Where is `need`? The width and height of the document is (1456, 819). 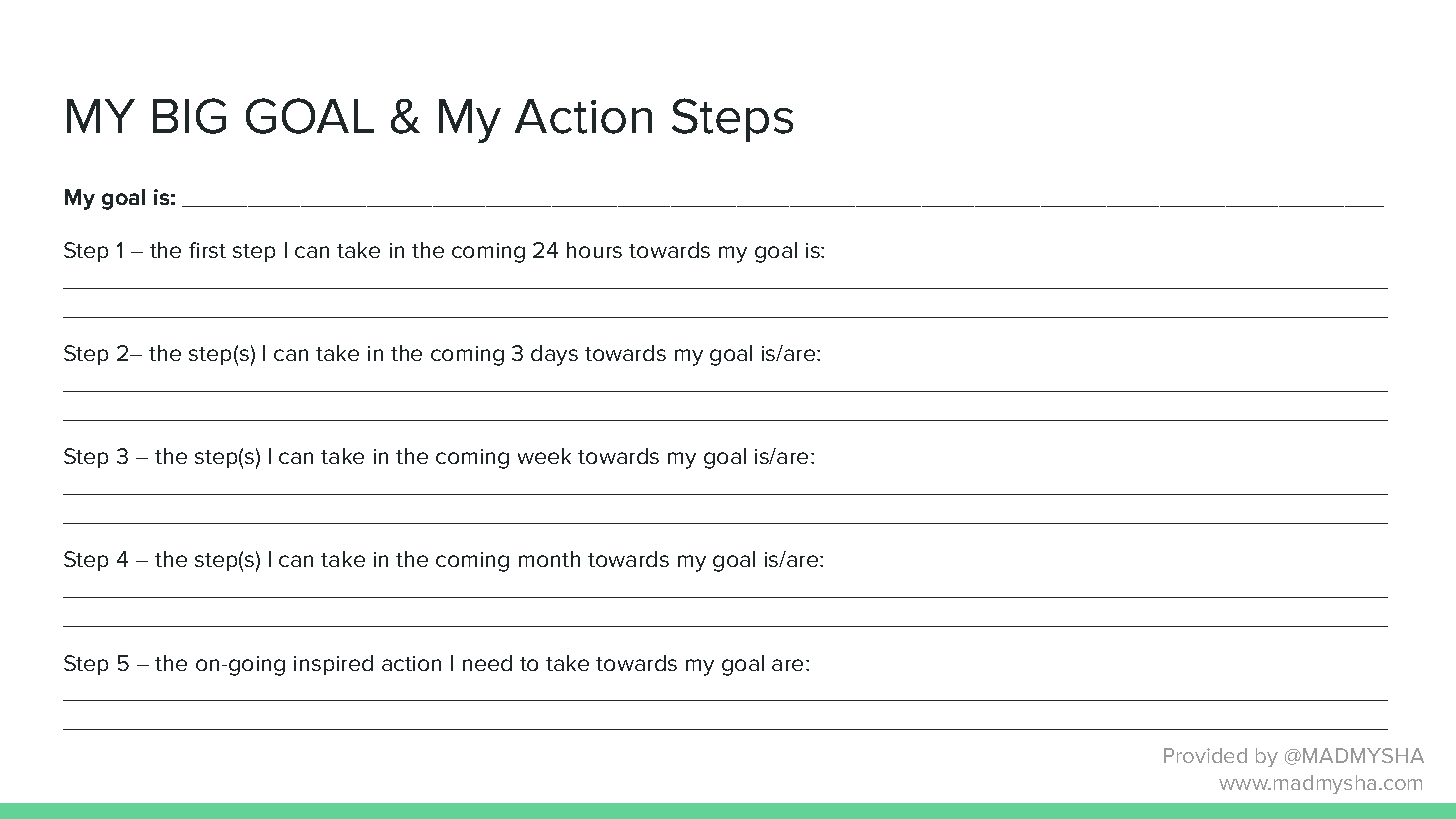 need is located at coordinates (487, 663).
